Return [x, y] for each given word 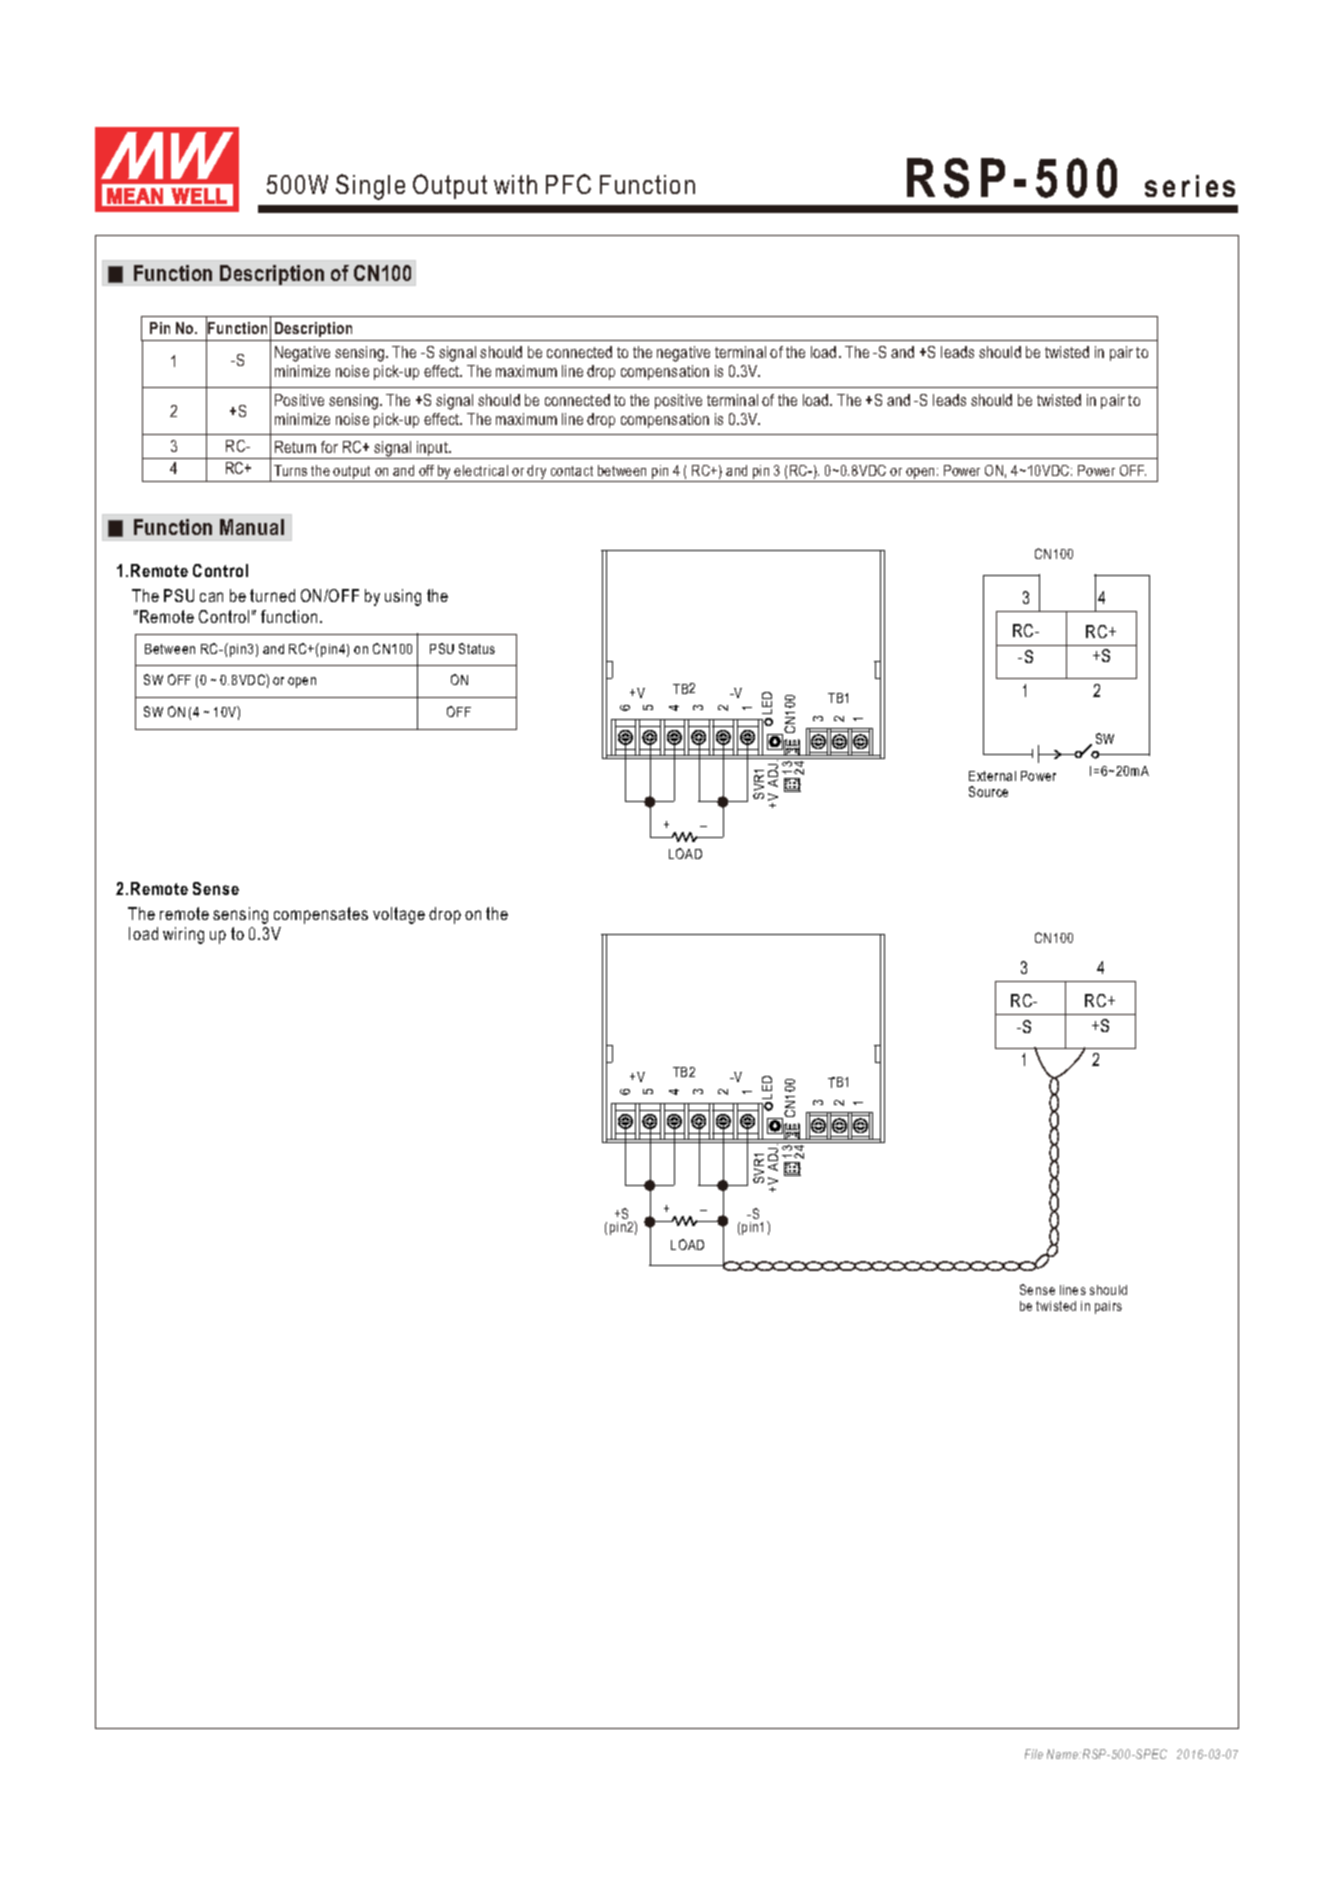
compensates [321, 915]
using [403, 597]
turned [272, 595]
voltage [399, 915]
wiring [183, 935]
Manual [252, 527]
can [211, 597]
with [515, 184]
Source [988, 791]
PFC [568, 184]
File [1034, 1754]
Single [370, 187]
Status [477, 648]
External [992, 776]
